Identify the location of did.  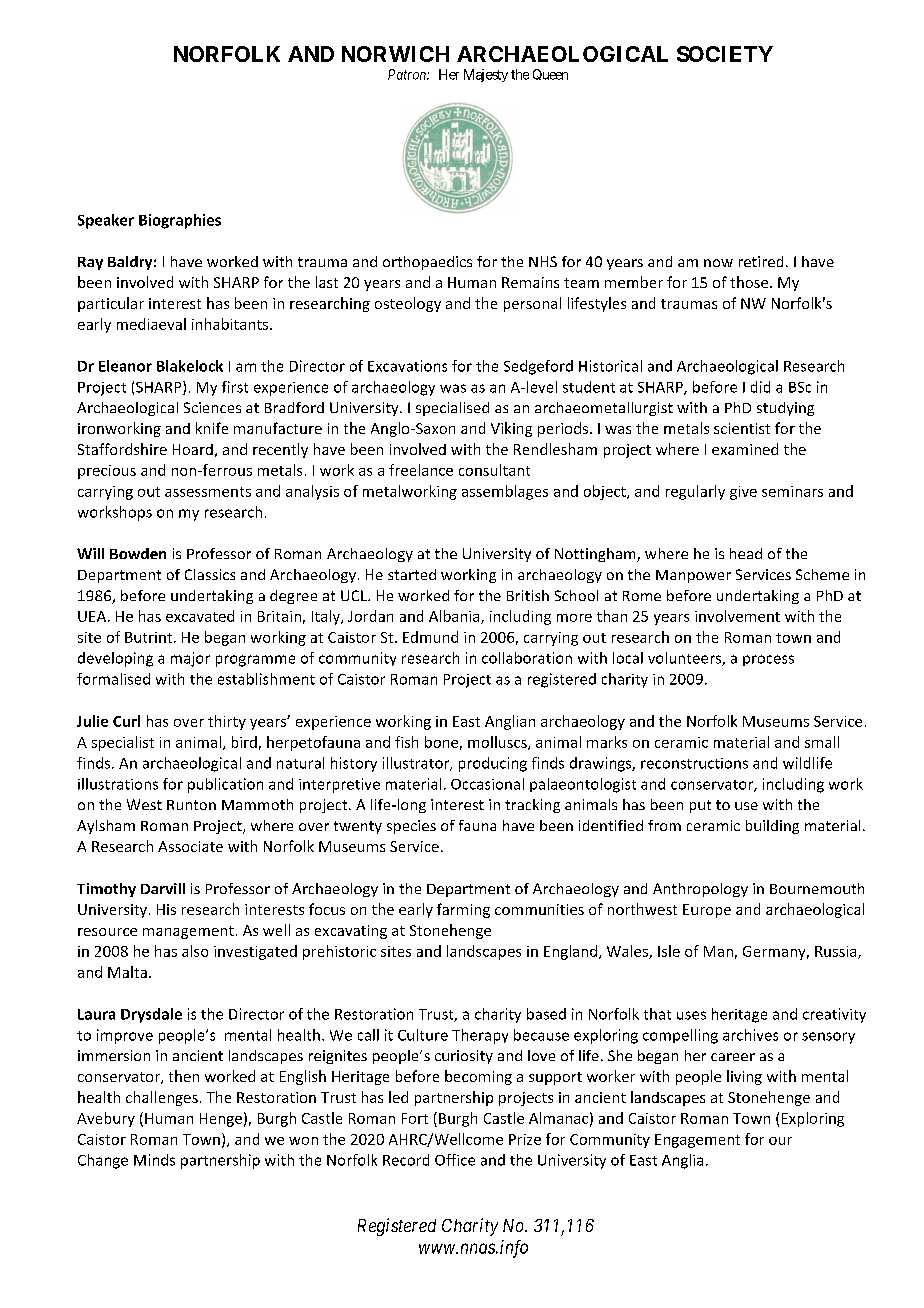
(760, 387).
